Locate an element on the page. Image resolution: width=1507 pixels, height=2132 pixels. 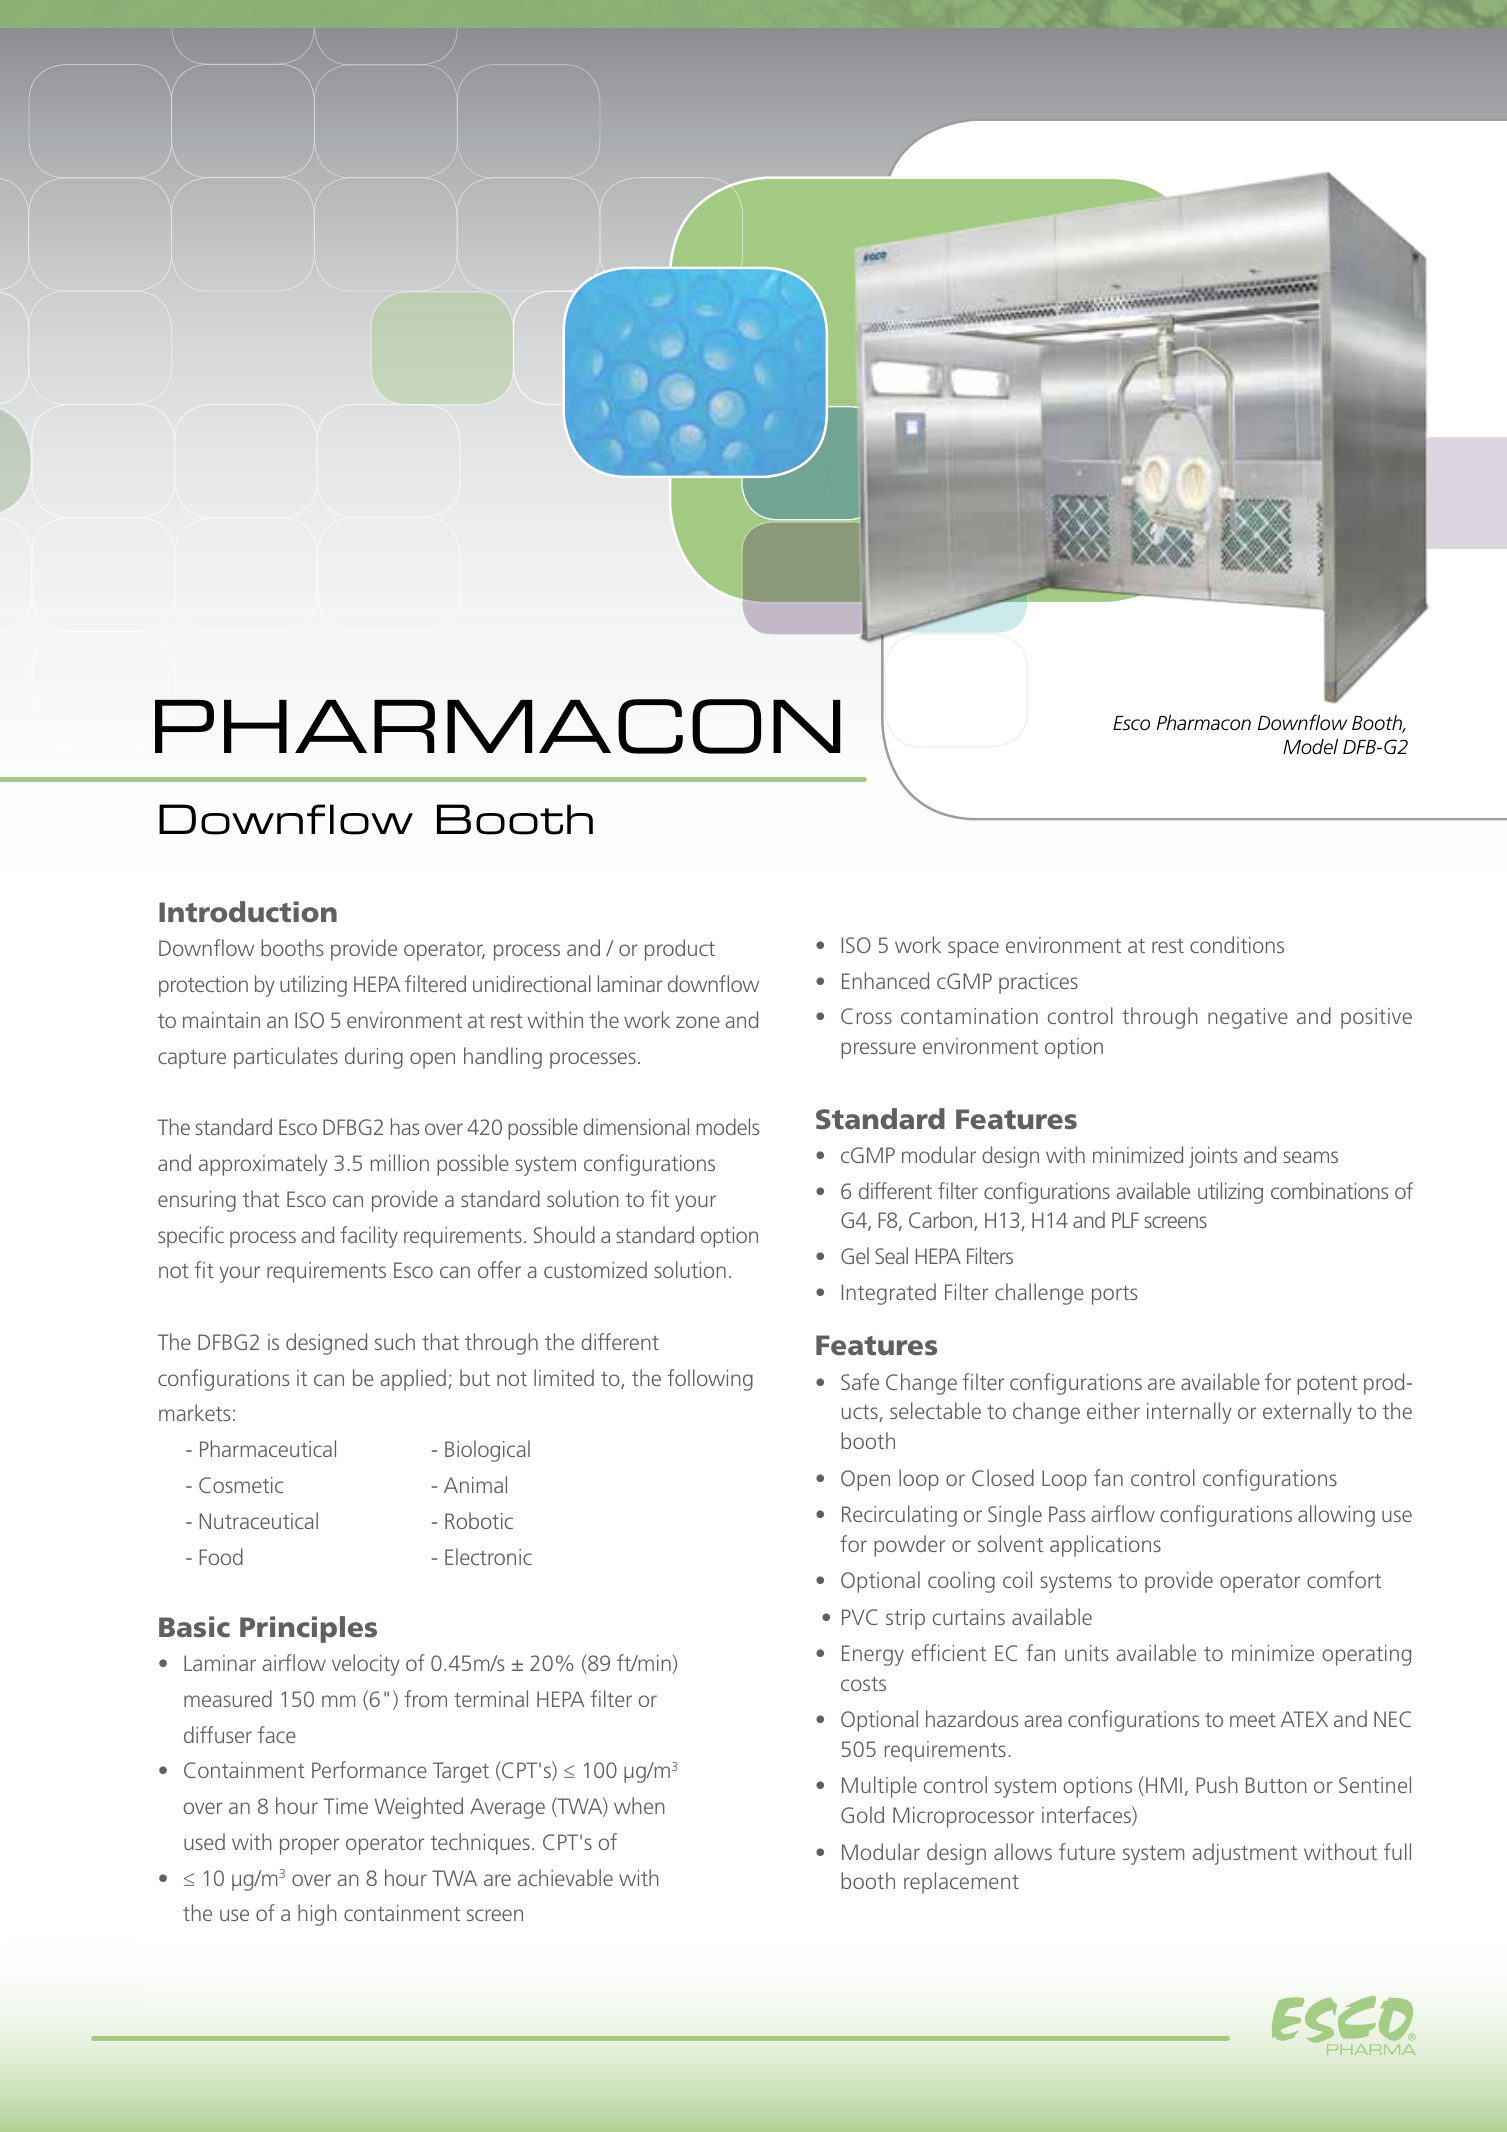
comfort is located at coordinates (1344, 1579).
